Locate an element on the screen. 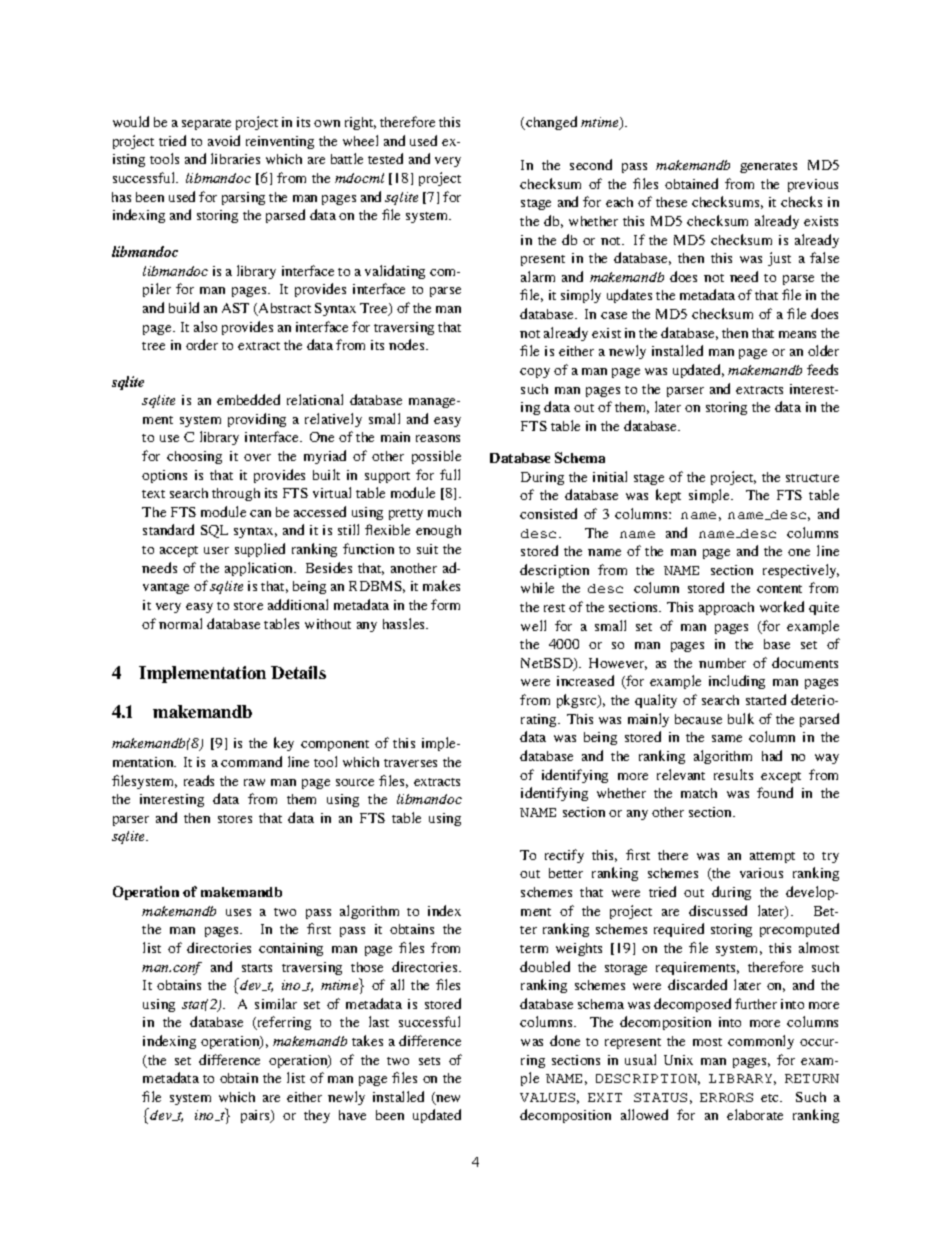 The image size is (952, 1233). form is located at coordinates (445, 604).
